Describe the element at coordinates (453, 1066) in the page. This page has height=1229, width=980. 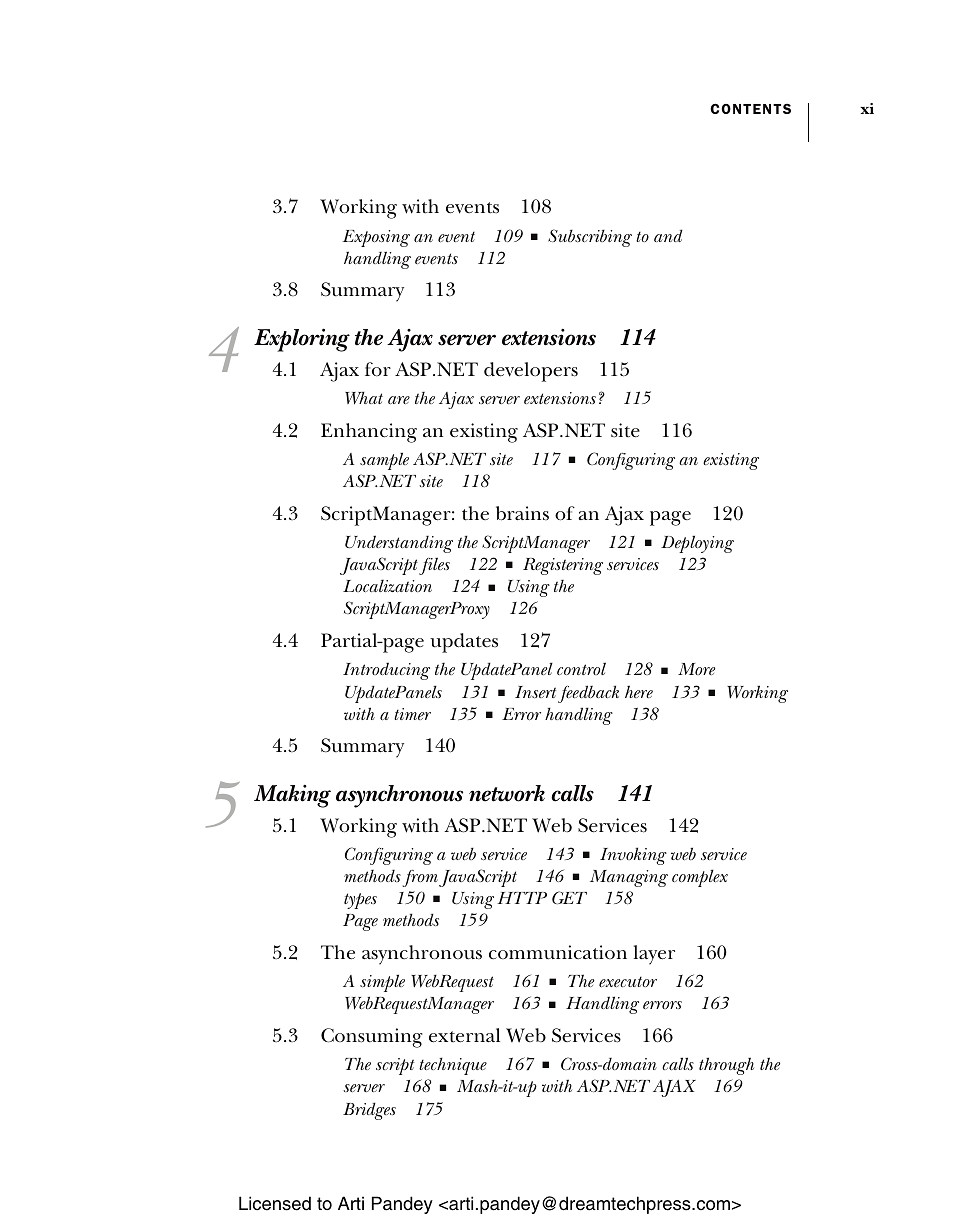
I see `technique` at that location.
